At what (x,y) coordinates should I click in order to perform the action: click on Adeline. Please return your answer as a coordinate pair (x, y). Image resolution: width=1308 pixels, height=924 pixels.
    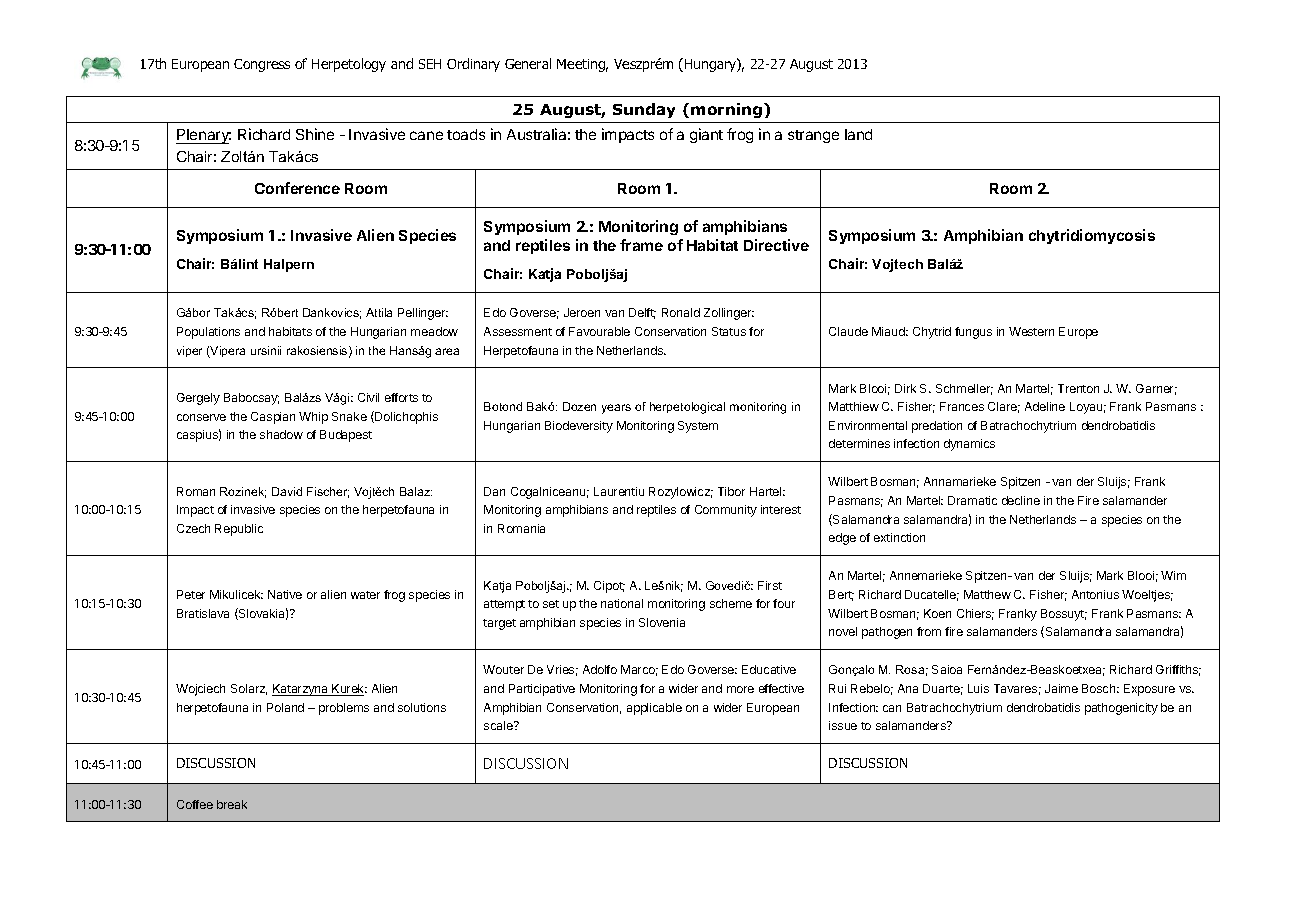
    Looking at the image, I should click on (1045, 406).
